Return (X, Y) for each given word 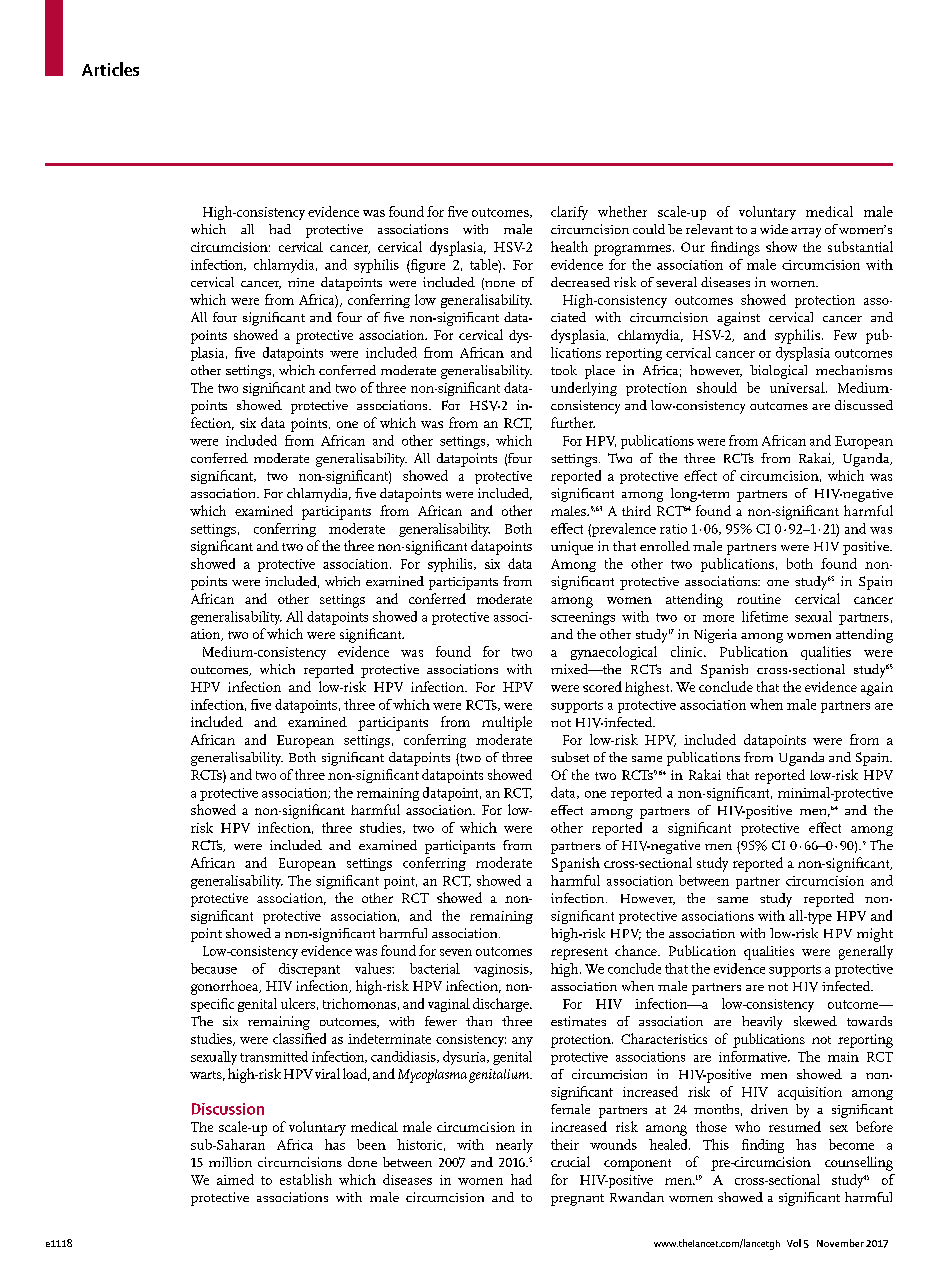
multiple (507, 723)
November (840, 1243)
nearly (514, 1146)
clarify (569, 213)
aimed (235, 1179)
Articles (110, 69)
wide (774, 229)
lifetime (765, 616)
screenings (583, 618)
